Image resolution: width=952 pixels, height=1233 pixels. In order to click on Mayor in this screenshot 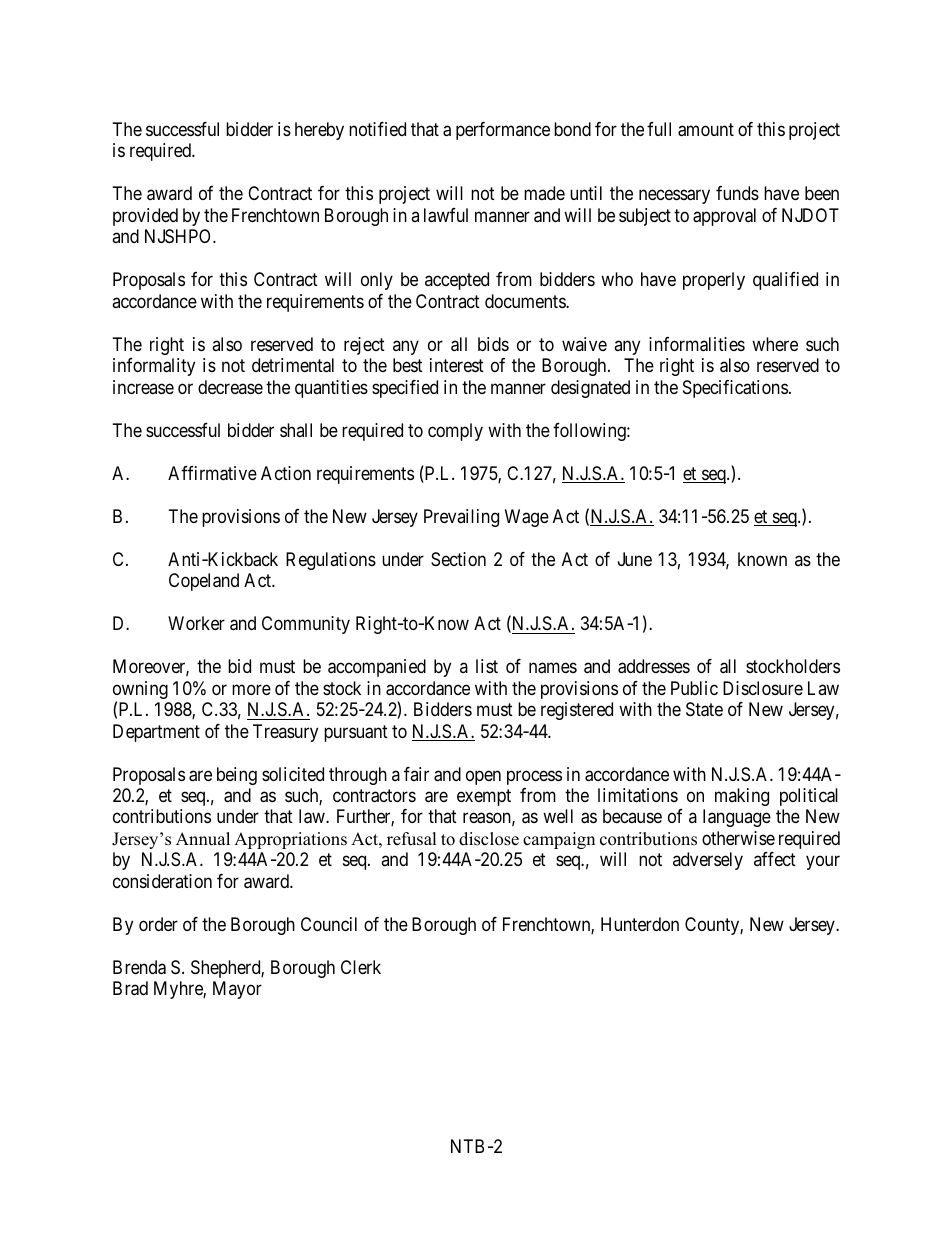, I will do `click(237, 990)`.
